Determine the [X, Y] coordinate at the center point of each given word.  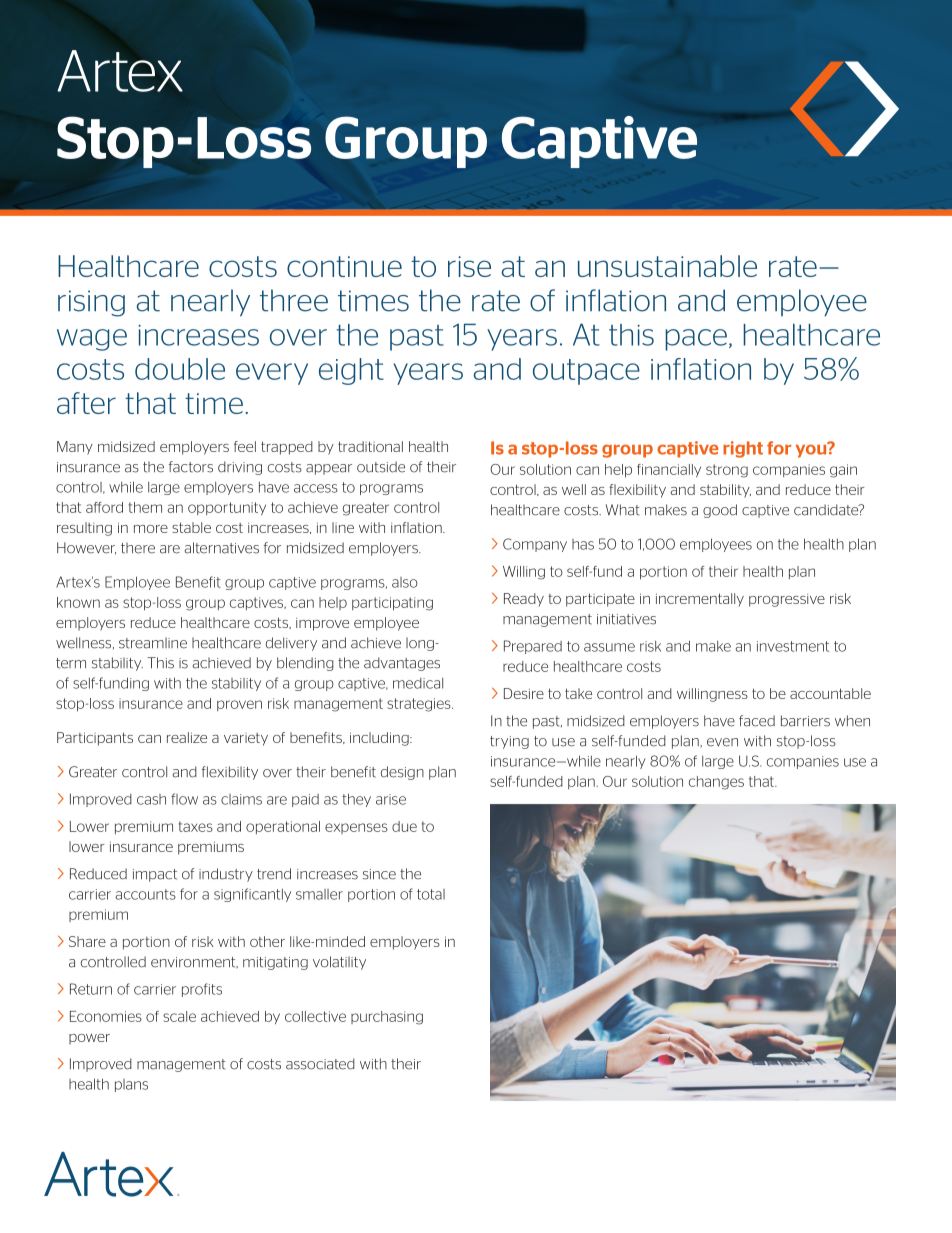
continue [344, 266]
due [404, 826]
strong [727, 471]
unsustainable [667, 266]
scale [179, 1016]
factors [191, 467]
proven [239, 705]
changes [716, 783]
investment [793, 646]
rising [91, 303]
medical [418, 683]
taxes [196, 826]
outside [381, 467]
